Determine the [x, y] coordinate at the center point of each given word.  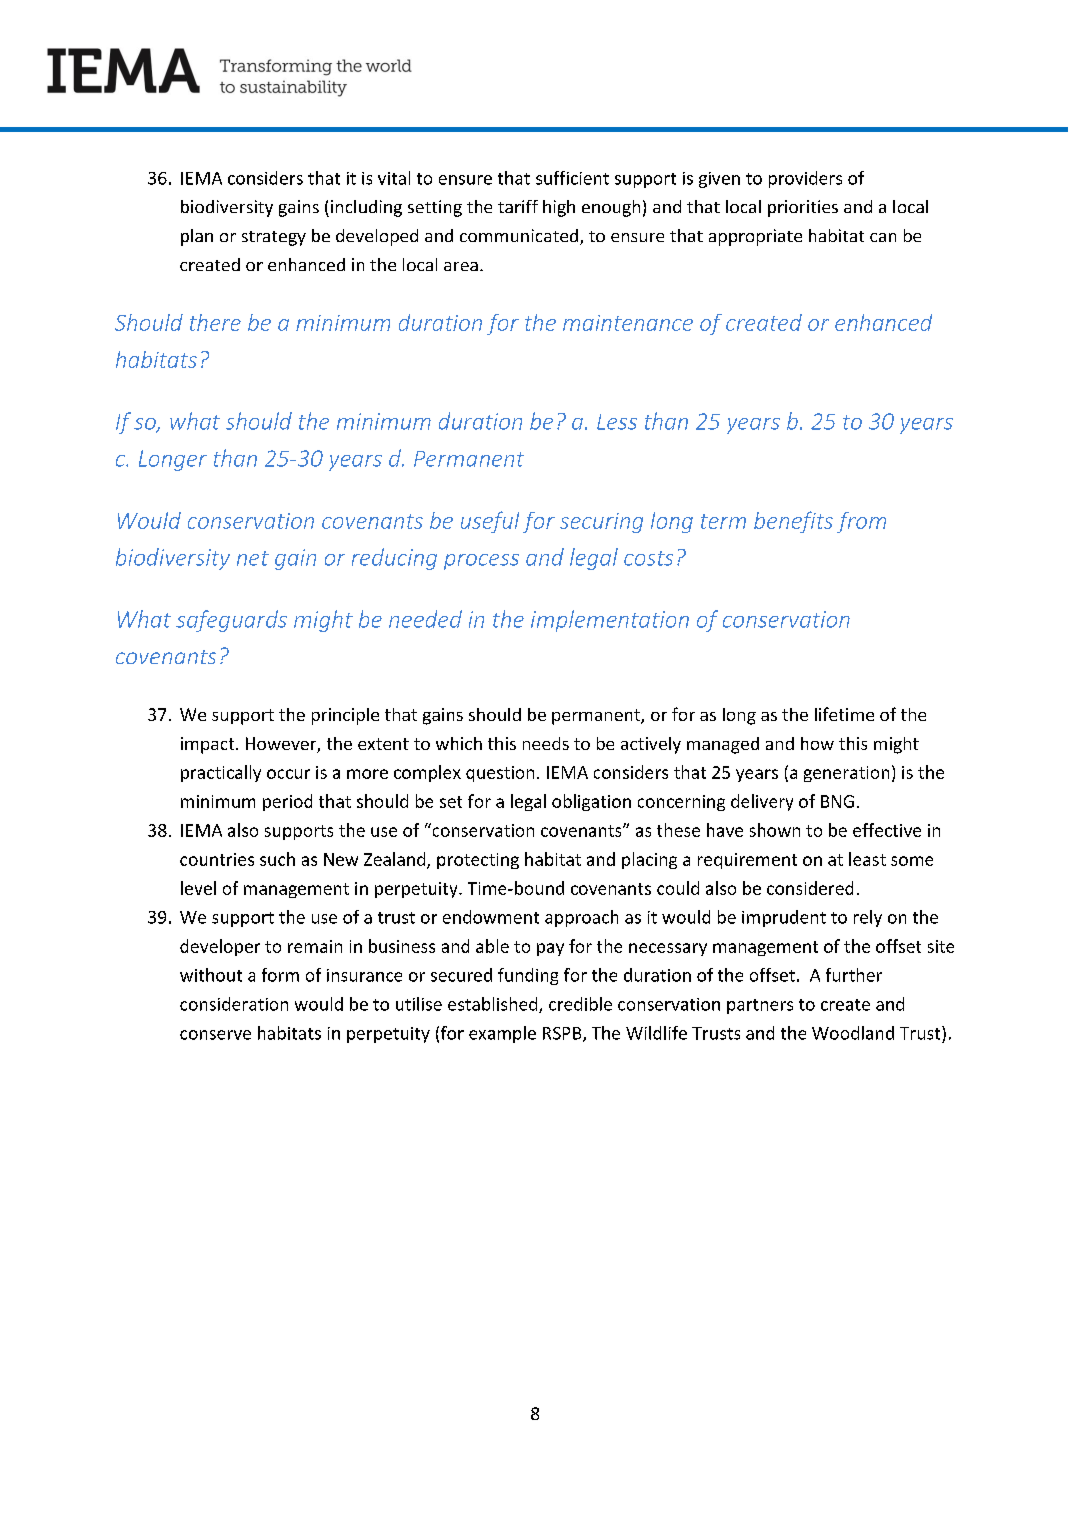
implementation [610, 621]
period [287, 802]
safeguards [231, 621]
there [215, 322]
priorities [803, 208]
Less [617, 422]
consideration [234, 1004]
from [861, 522]
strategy [274, 238]
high [559, 208]
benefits [793, 522]
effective [887, 830]
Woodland [853, 1033]
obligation [591, 802]
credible [580, 1004]
